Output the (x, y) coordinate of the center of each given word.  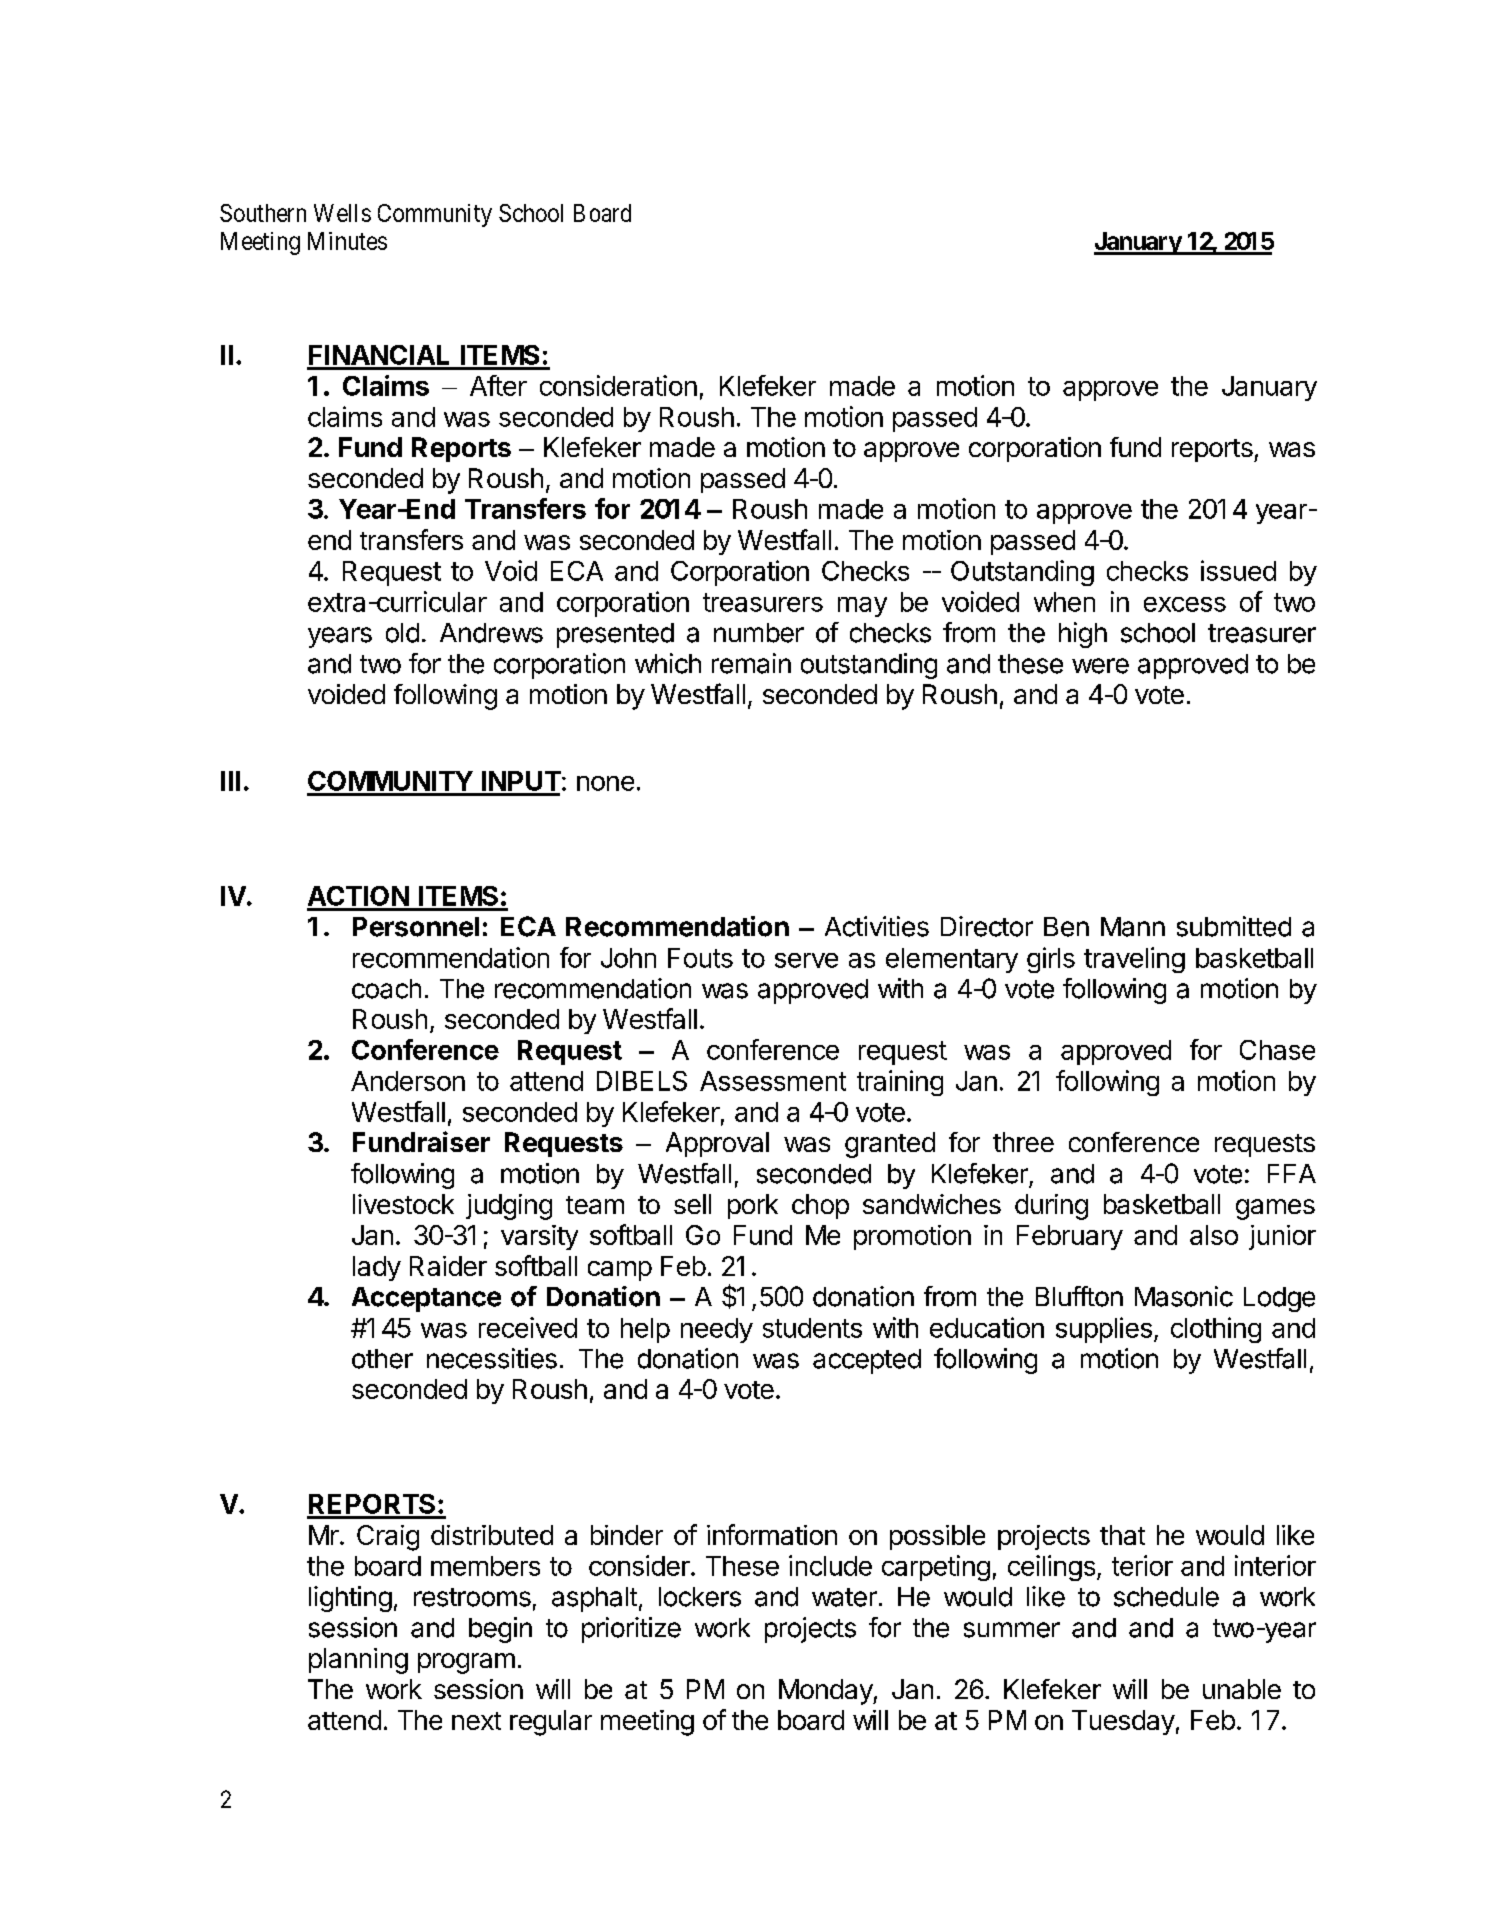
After (498, 385)
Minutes (347, 241)
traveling (1134, 960)
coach (386, 989)
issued (1238, 570)
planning (358, 1661)
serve (806, 960)
